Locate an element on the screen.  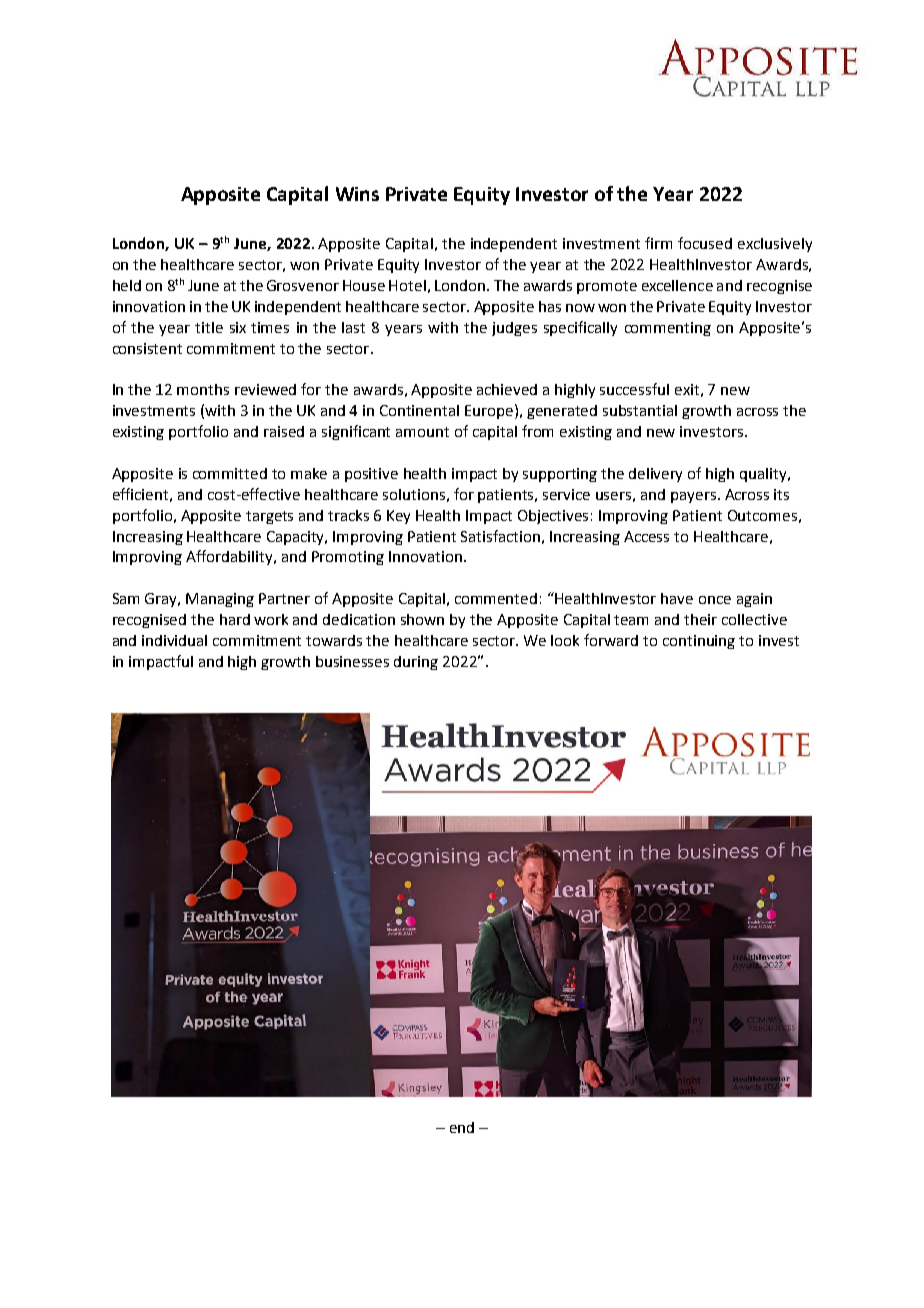
Hotel is located at coordinates (407, 285).
